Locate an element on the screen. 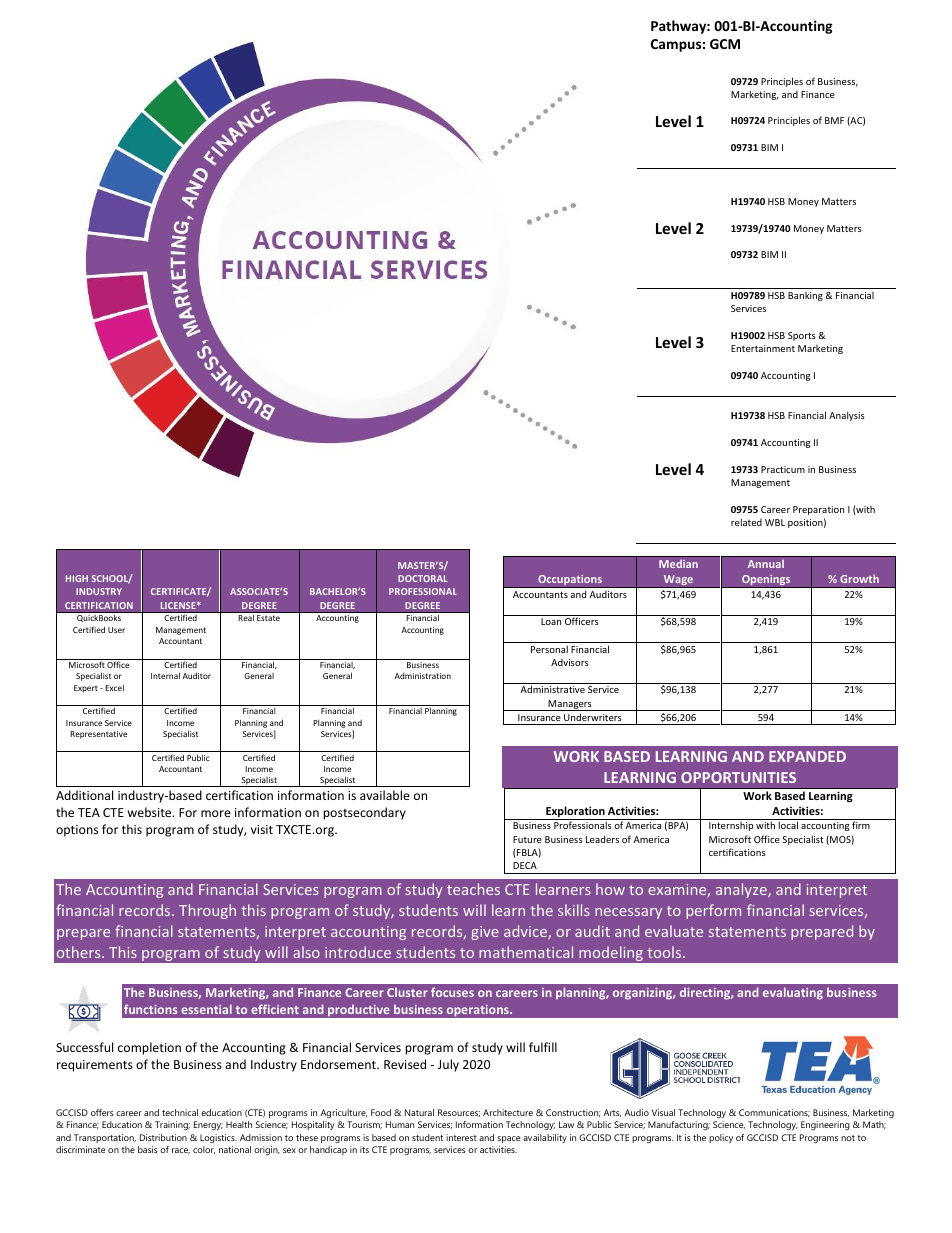 The height and width of the screenshot is (1233, 952). Through is located at coordinates (207, 911).
